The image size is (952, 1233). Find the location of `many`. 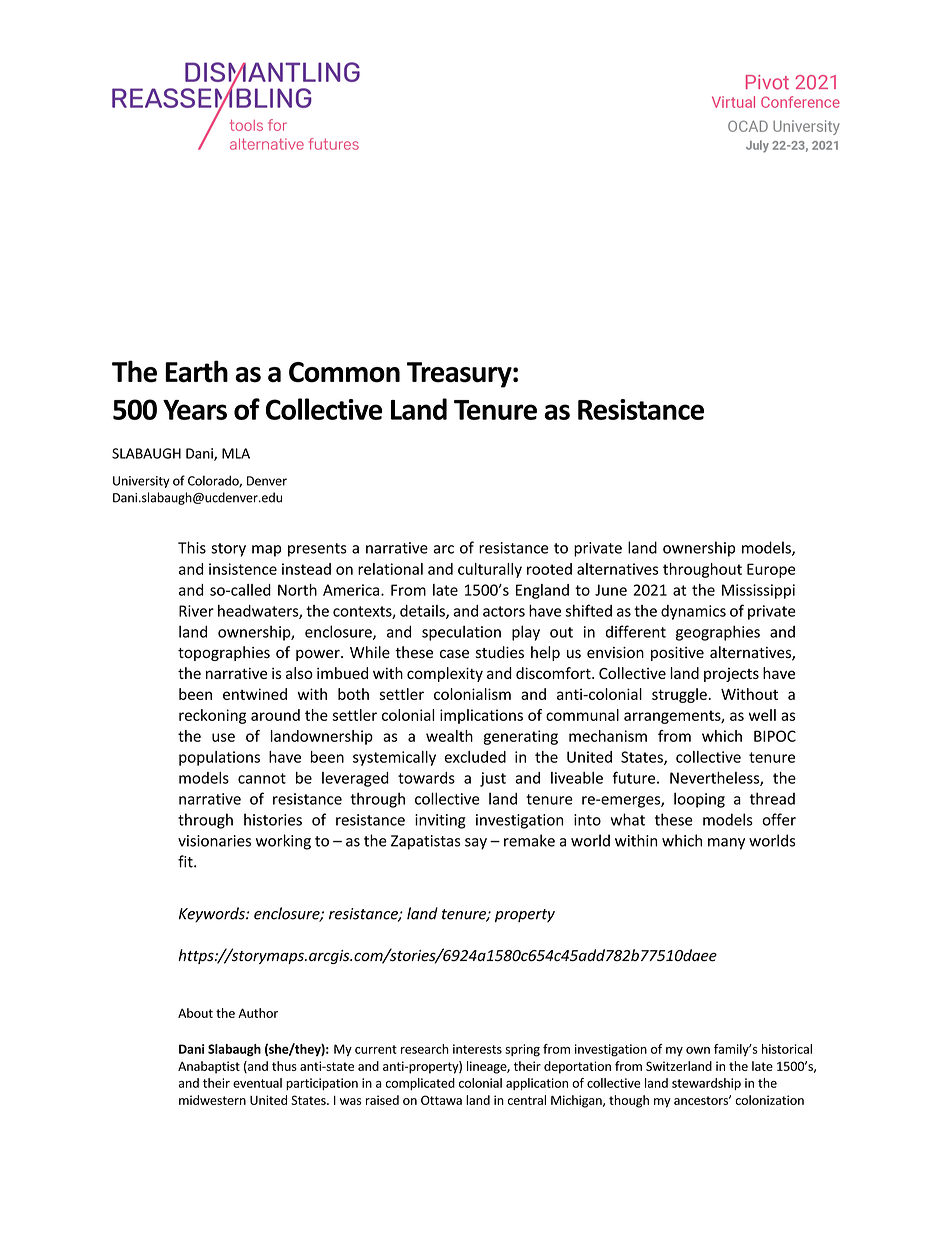

many is located at coordinates (726, 844).
